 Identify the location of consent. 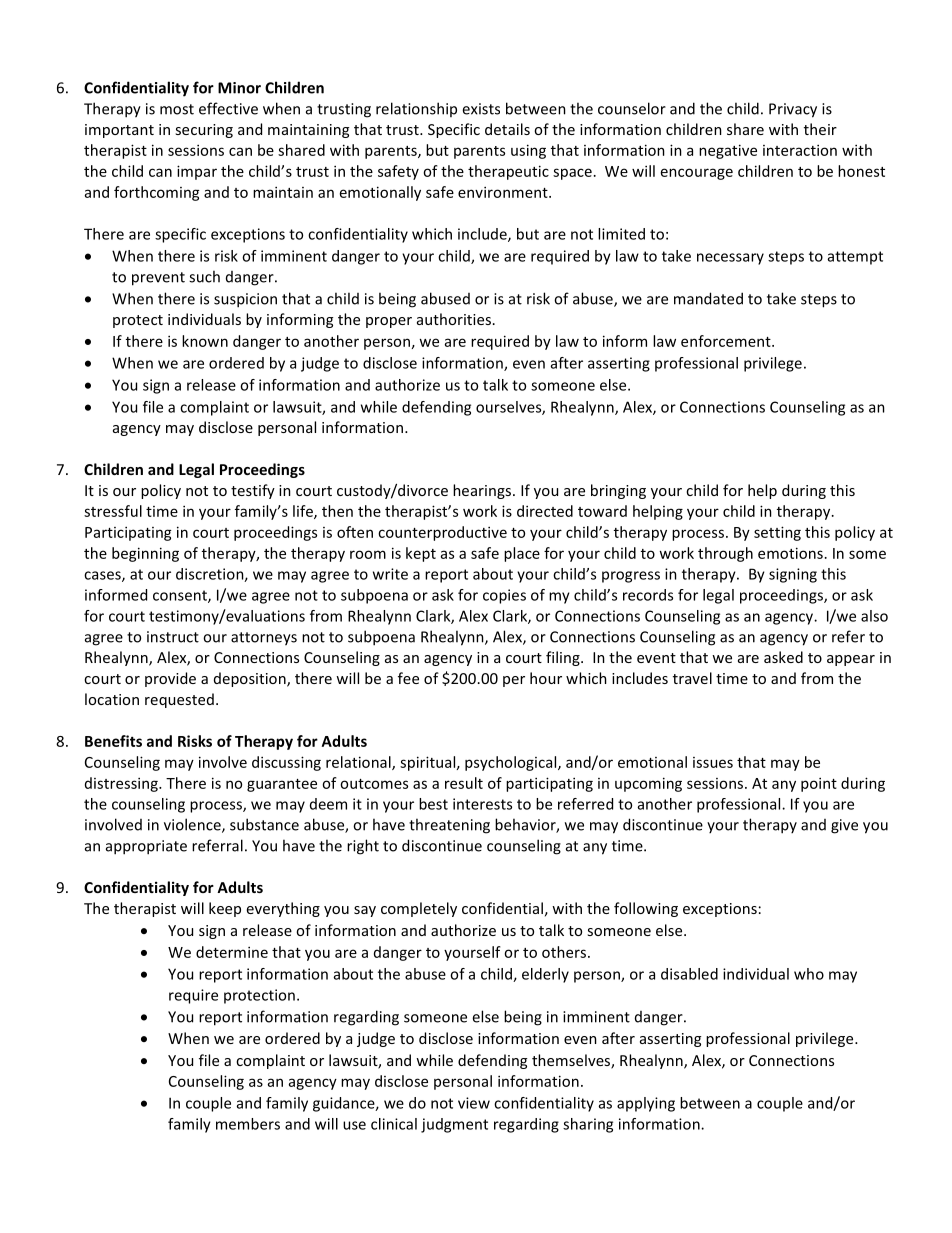
(181, 596).
